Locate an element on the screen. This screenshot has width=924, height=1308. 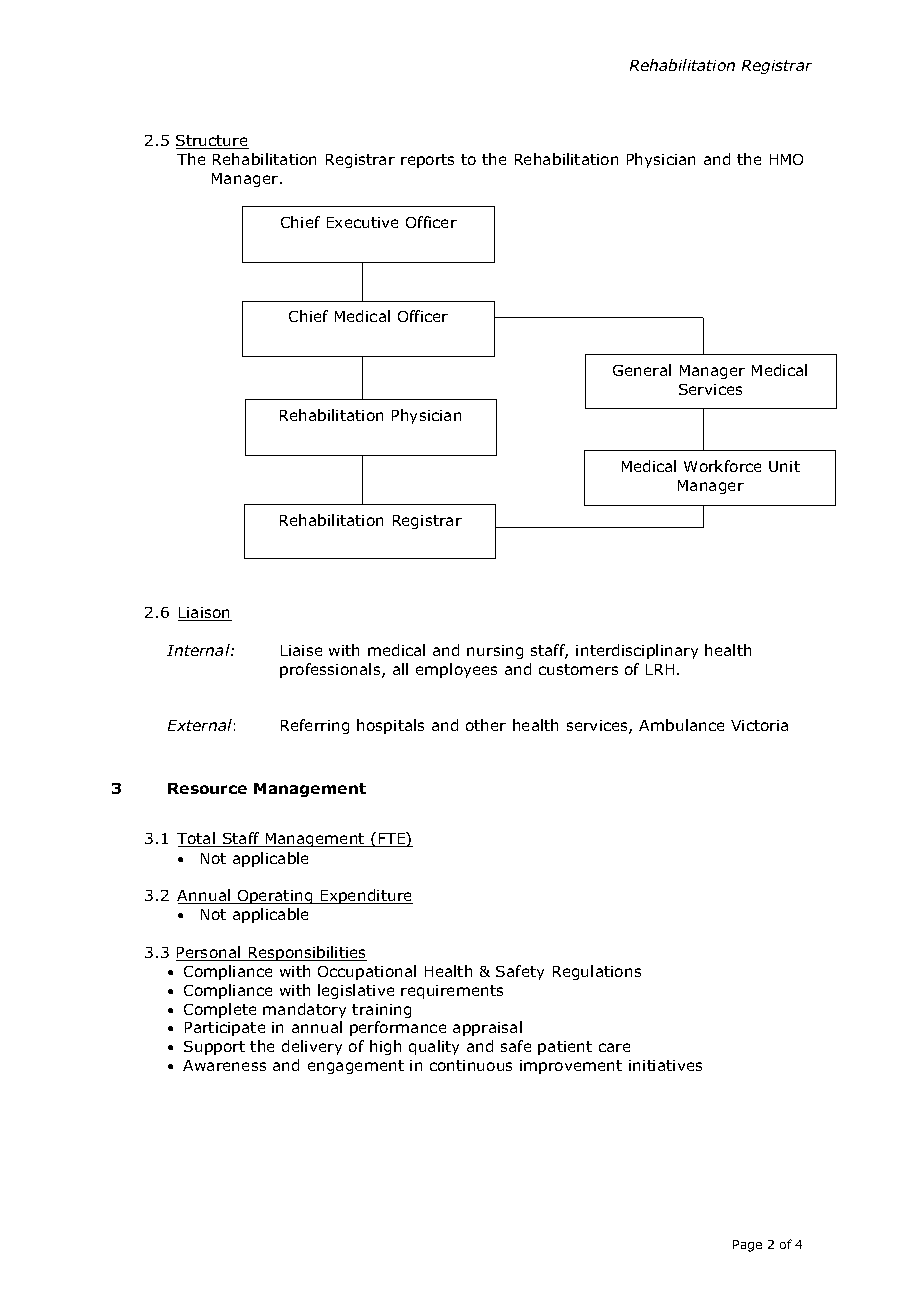
HMO is located at coordinates (786, 159).
